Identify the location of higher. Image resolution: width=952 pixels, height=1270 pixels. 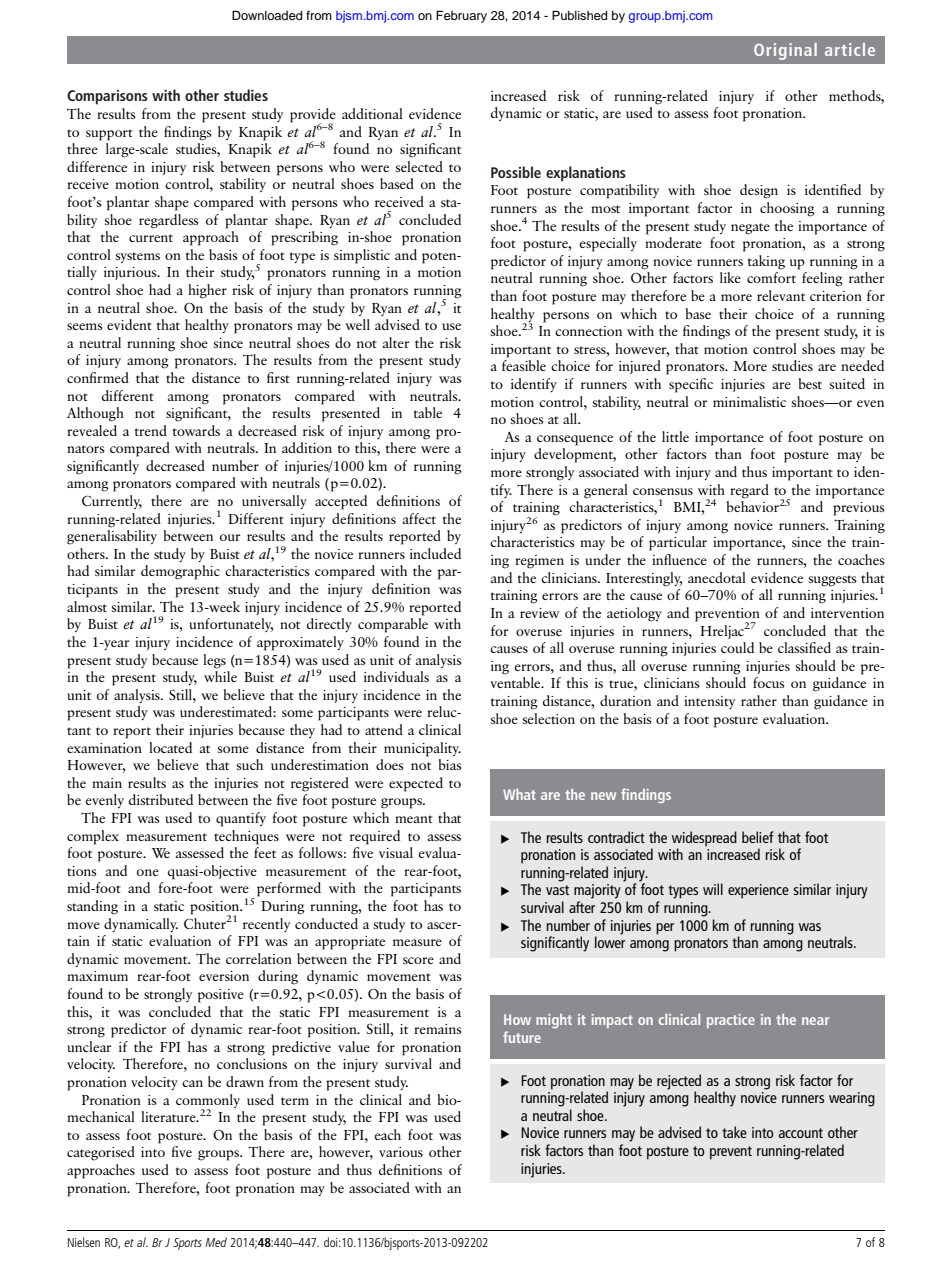
(207, 291).
